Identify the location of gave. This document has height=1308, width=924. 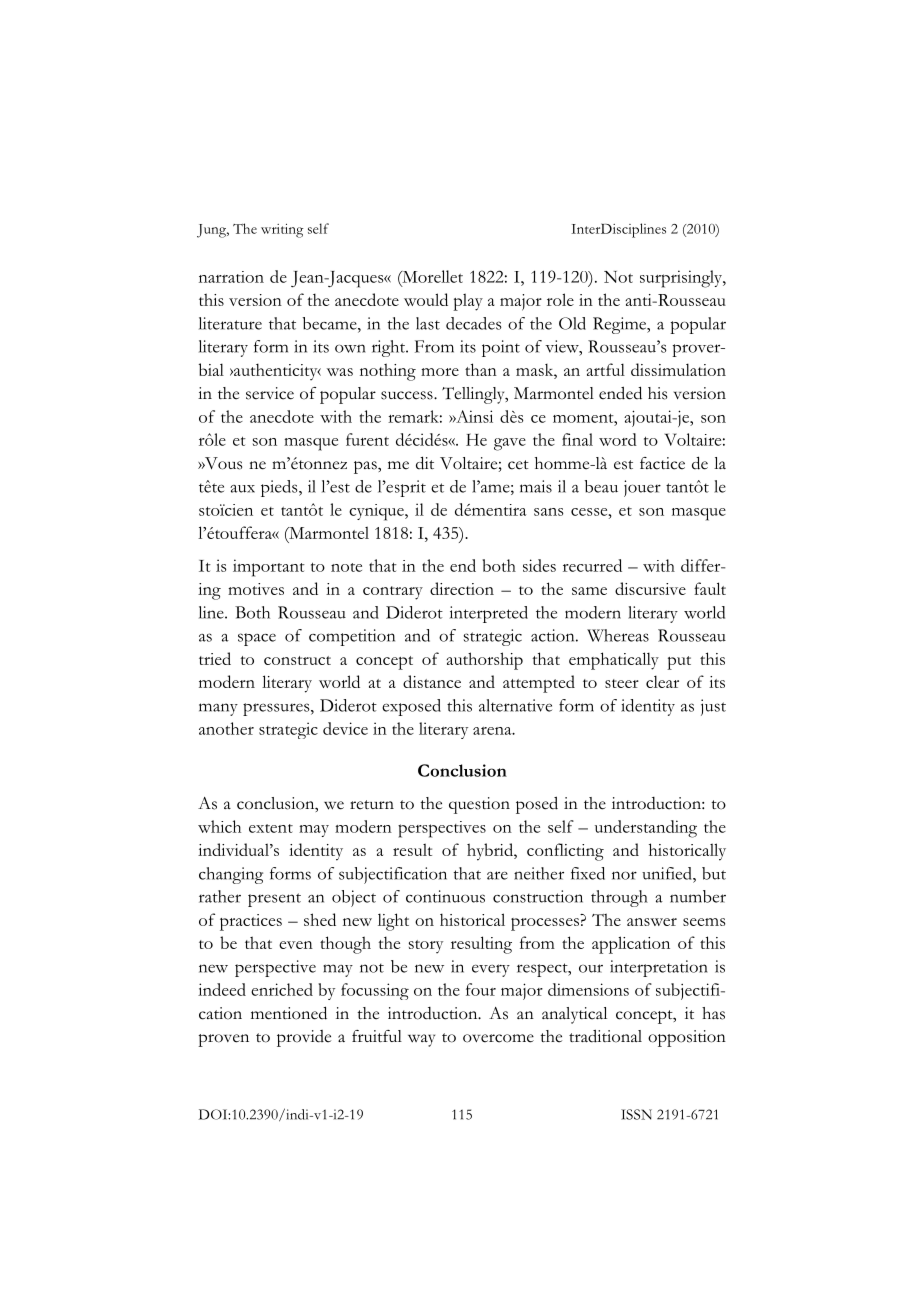
(510, 444).
